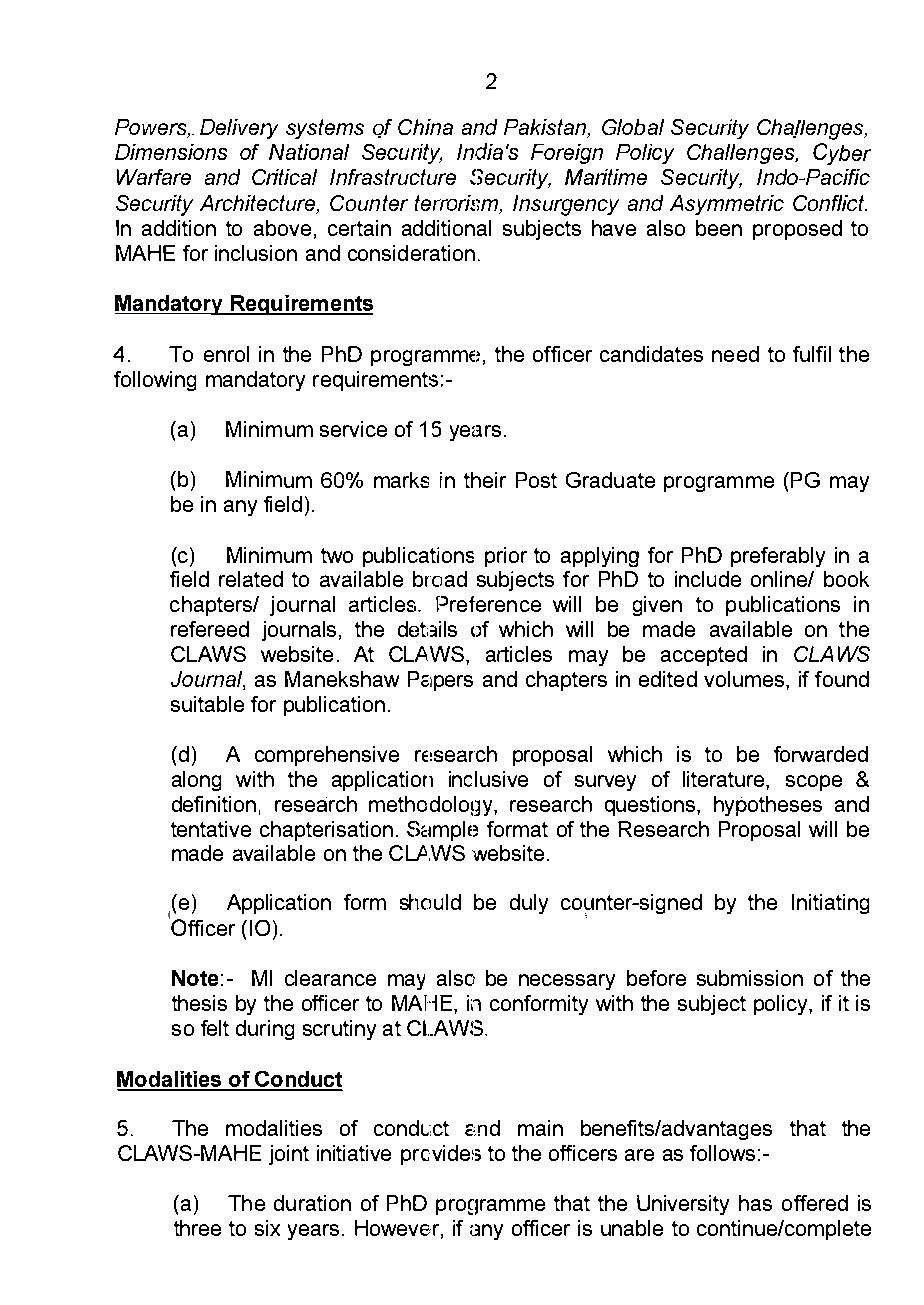 The image size is (924, 1305). What do you see at coordinates (482, 1128) in the screenshot?
I see `amd` at bounding box center [482, 1128].
